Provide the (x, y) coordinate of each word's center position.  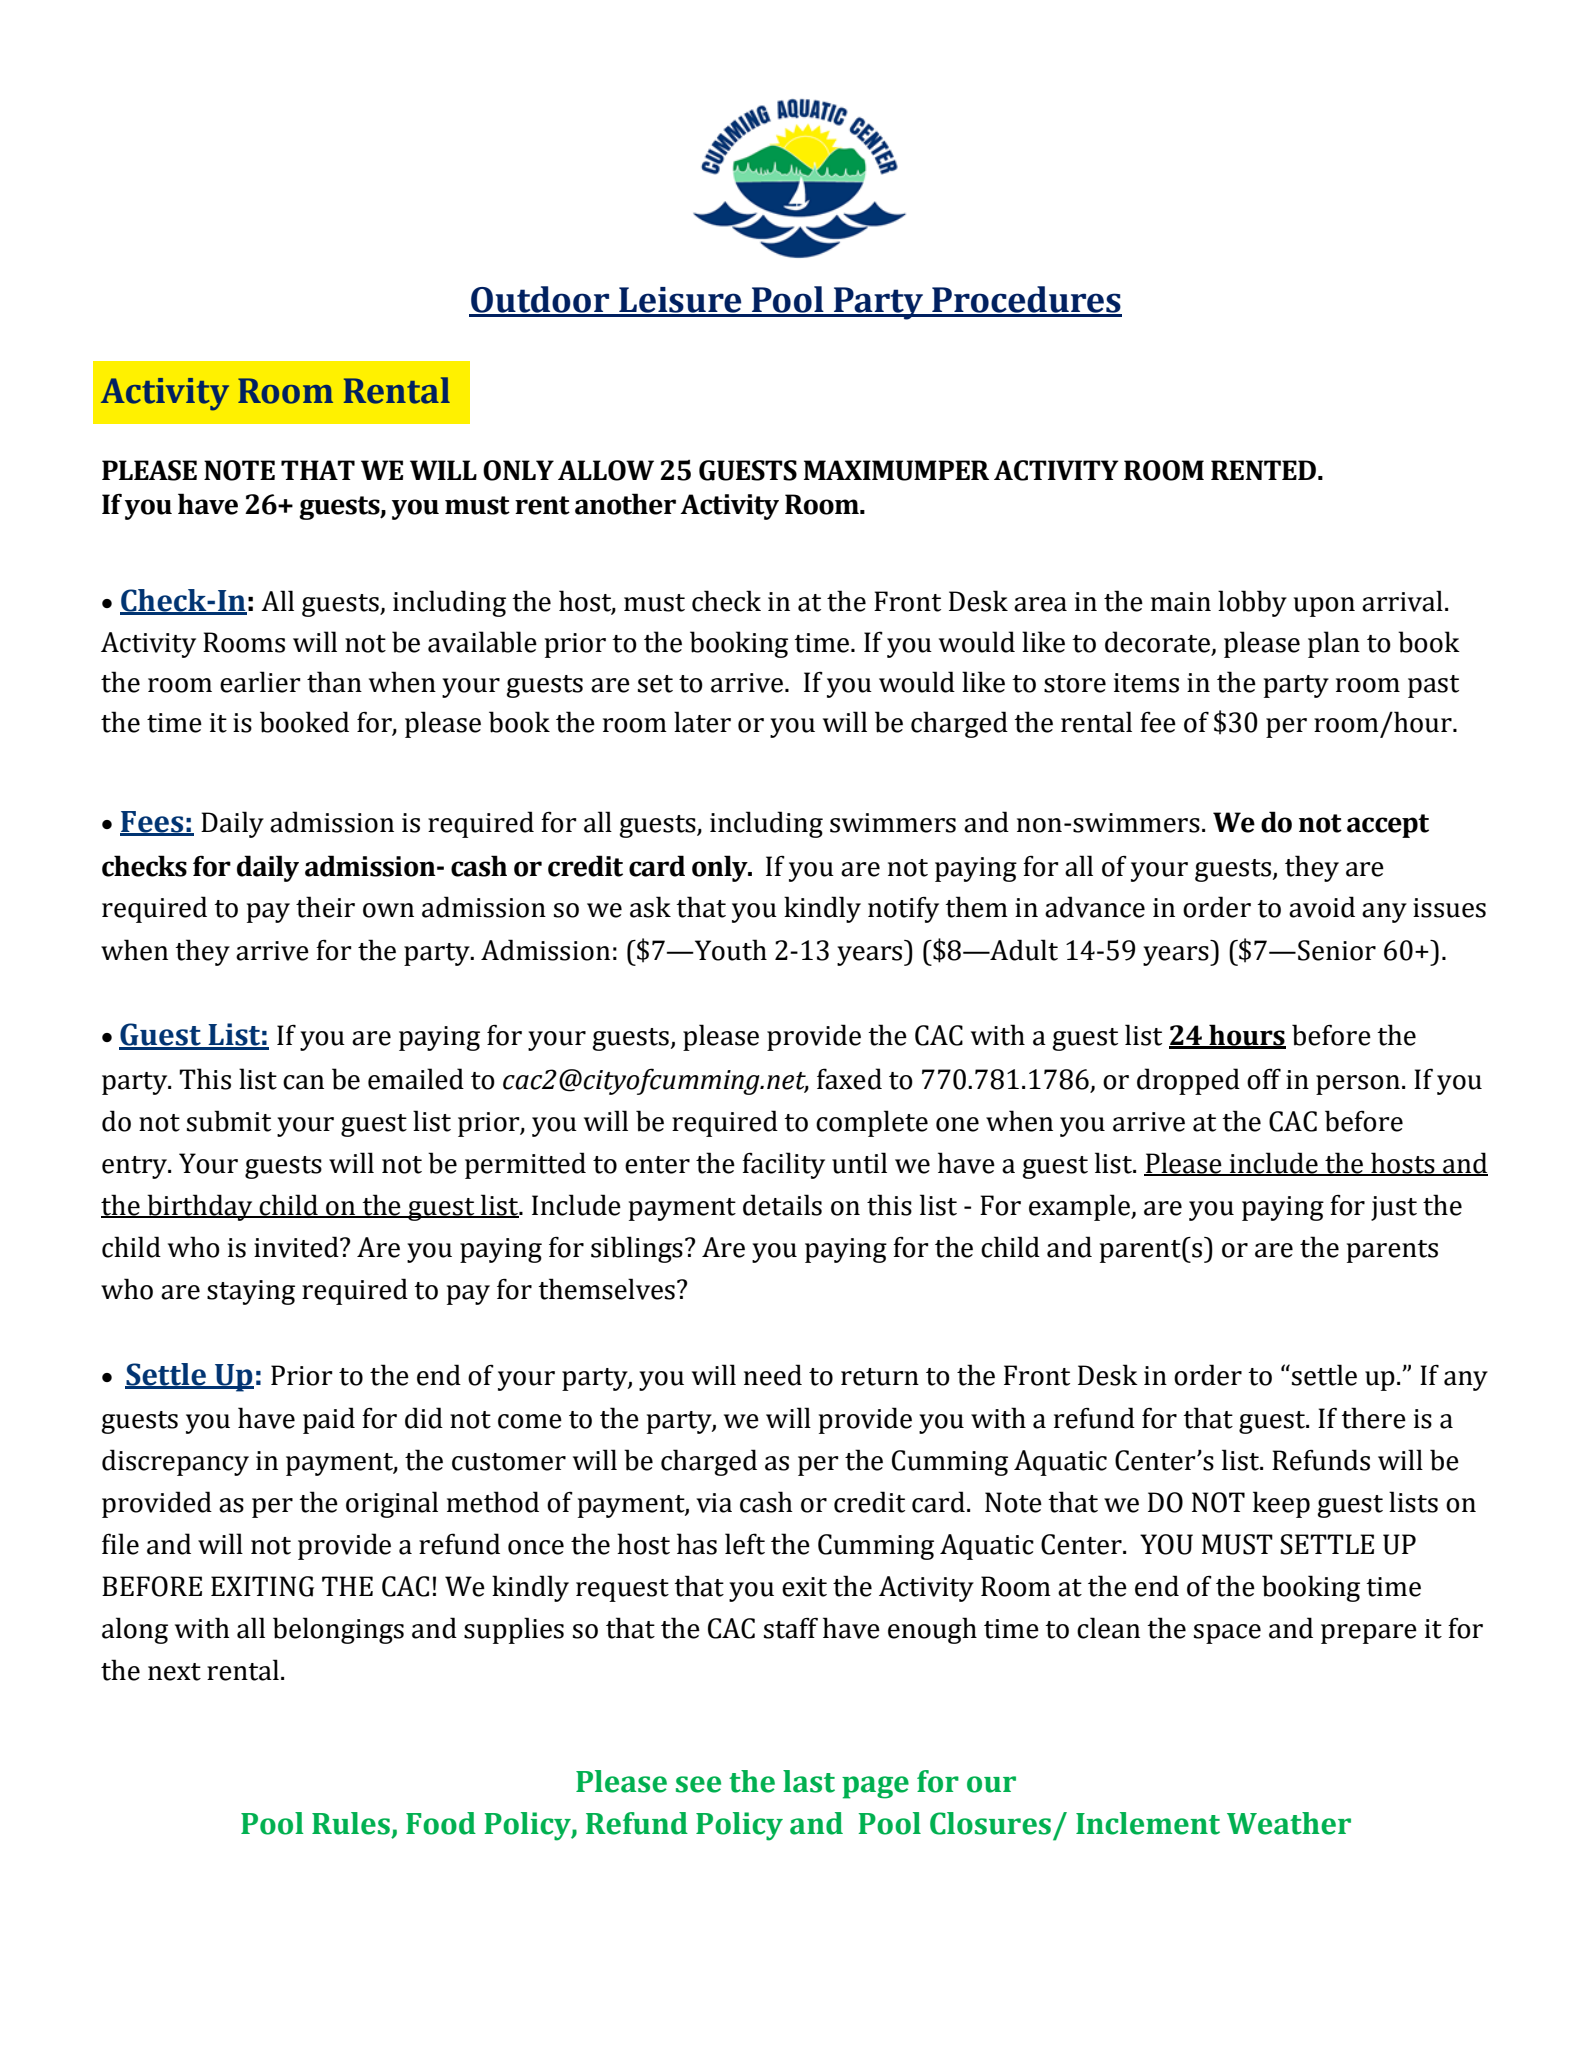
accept (1388, 826)
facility (783, 1165)
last (809, 1781)
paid (329, 1420)
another (625, 504)
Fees (153, 823)
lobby (1252, 603)
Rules (351, 1823)
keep (1281, 1504)
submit (229, 1121)
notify (903, 909)
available (482, 642)
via (714, 1503)
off (1264, 1079)
